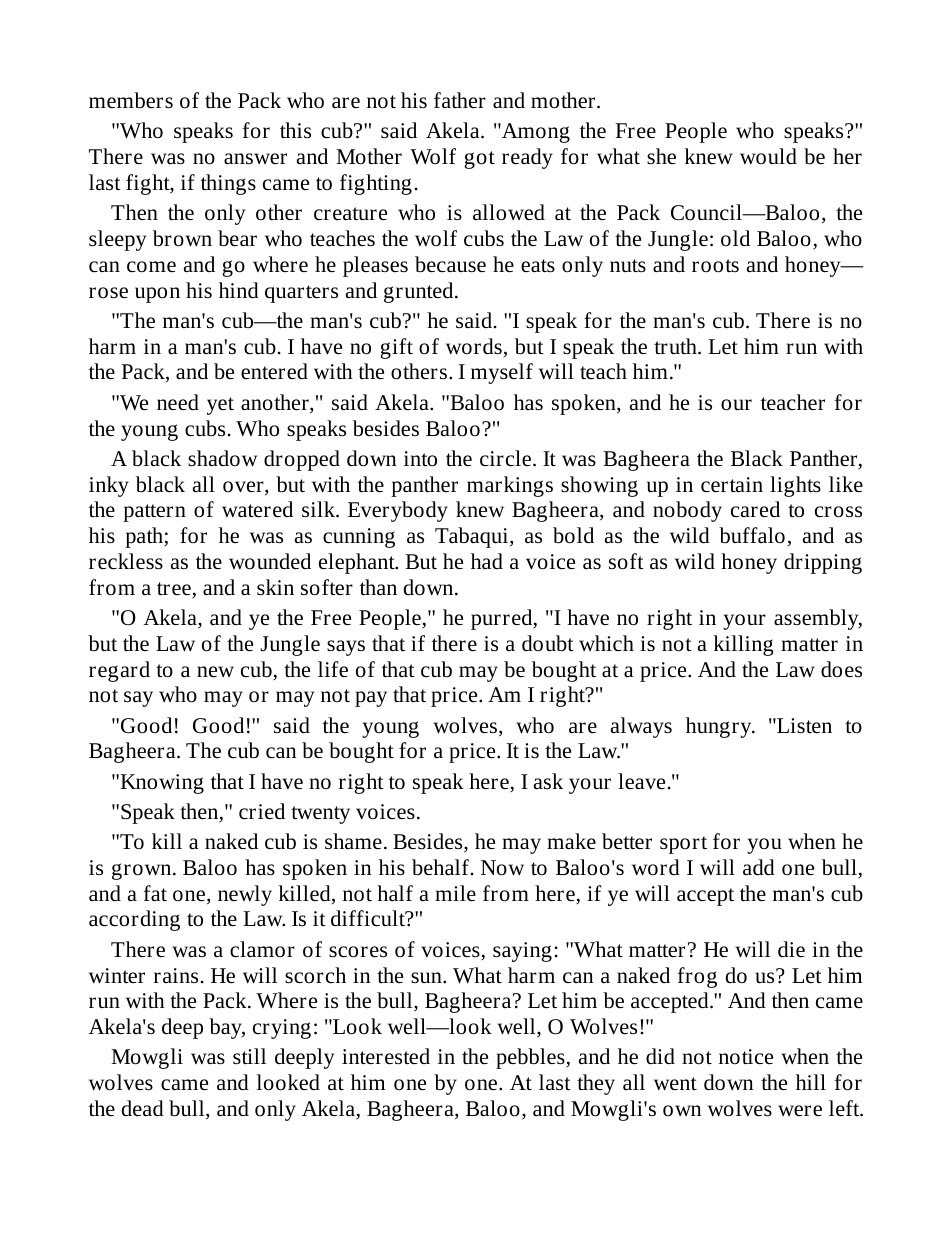  What do you see at coordinates (455, 893) in the document?
I see `mile` at bounding box center [455, 893].
